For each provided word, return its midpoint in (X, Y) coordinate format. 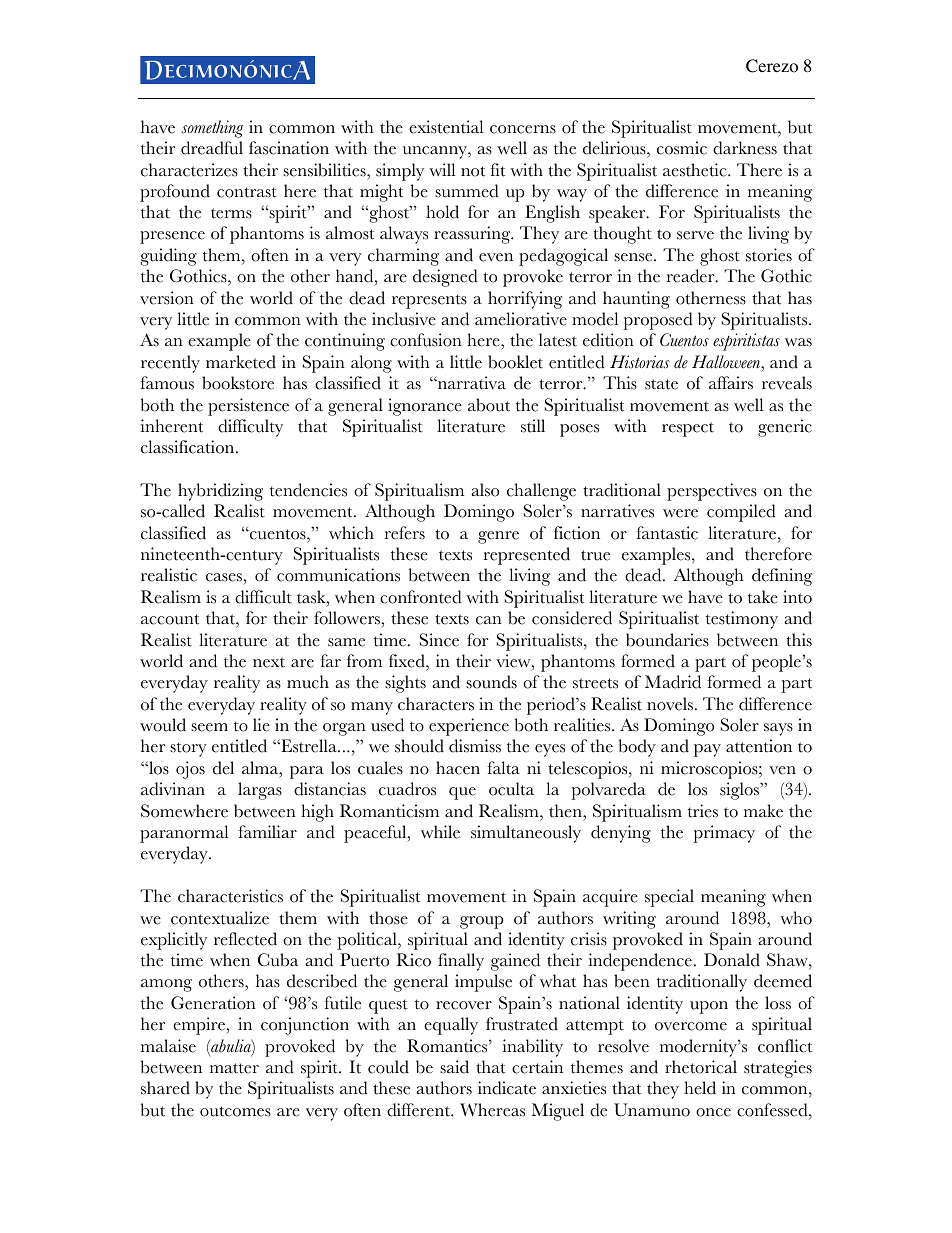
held (700, 1088)
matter (234, 1068)
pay (707, 750)
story (188, 749)
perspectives (712, 492)
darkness (745, 148)
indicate (507, 1088)
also (485, 490)
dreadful (212, 148)
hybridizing (220, 492)
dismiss (475, 746)
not (473, 171)
